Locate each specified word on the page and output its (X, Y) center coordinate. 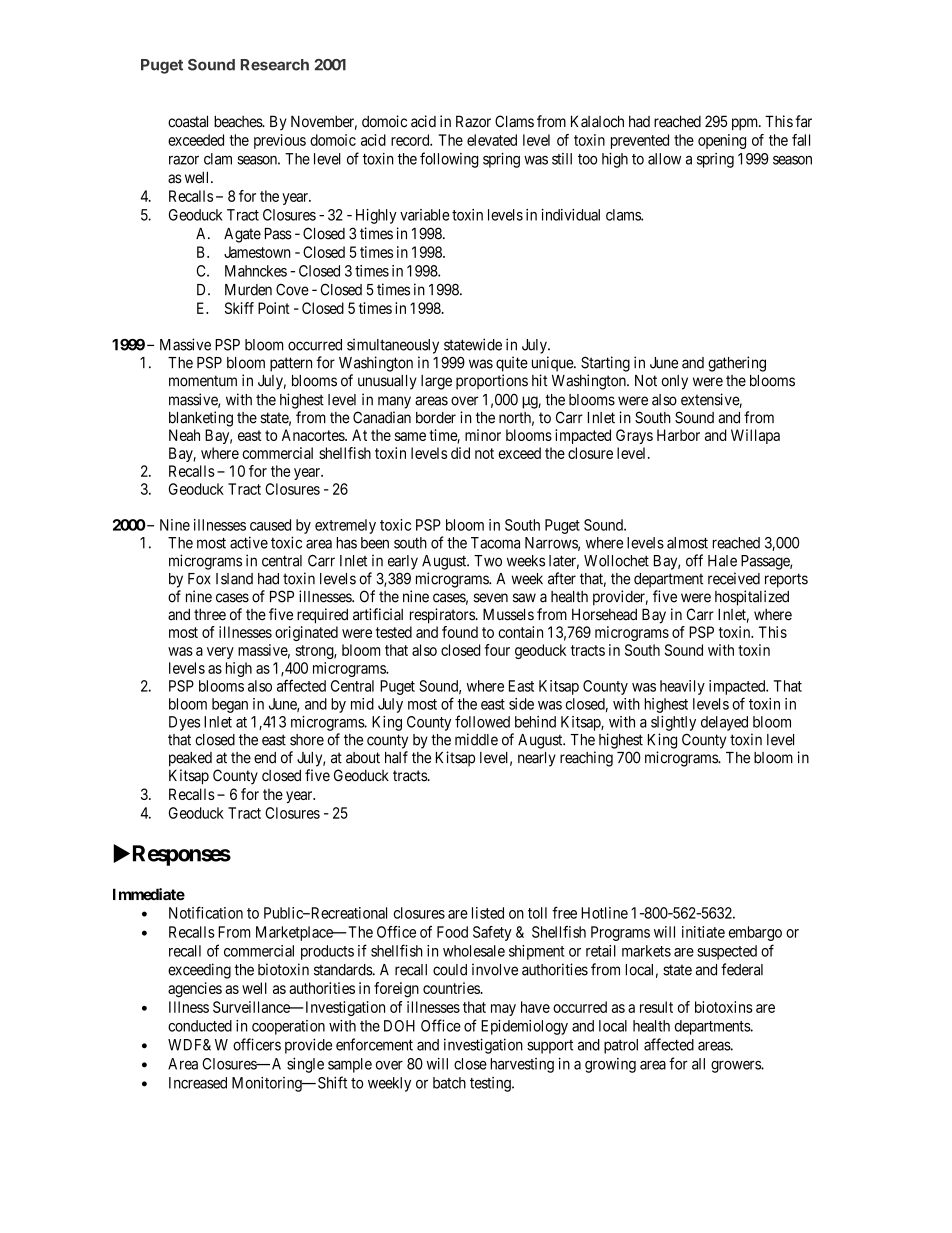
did (460, 453)
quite (512, 364)
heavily (682, 687)
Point (274, 308)
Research (275, 65)
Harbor (678, 435)
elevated (492, 140)
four (497, 650)
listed (488, 913)
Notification (206, 912)
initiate (703, 932)
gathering (737, 364)
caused (270, 525)
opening (722, 141)
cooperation (288, 1027)
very (220, 653)
